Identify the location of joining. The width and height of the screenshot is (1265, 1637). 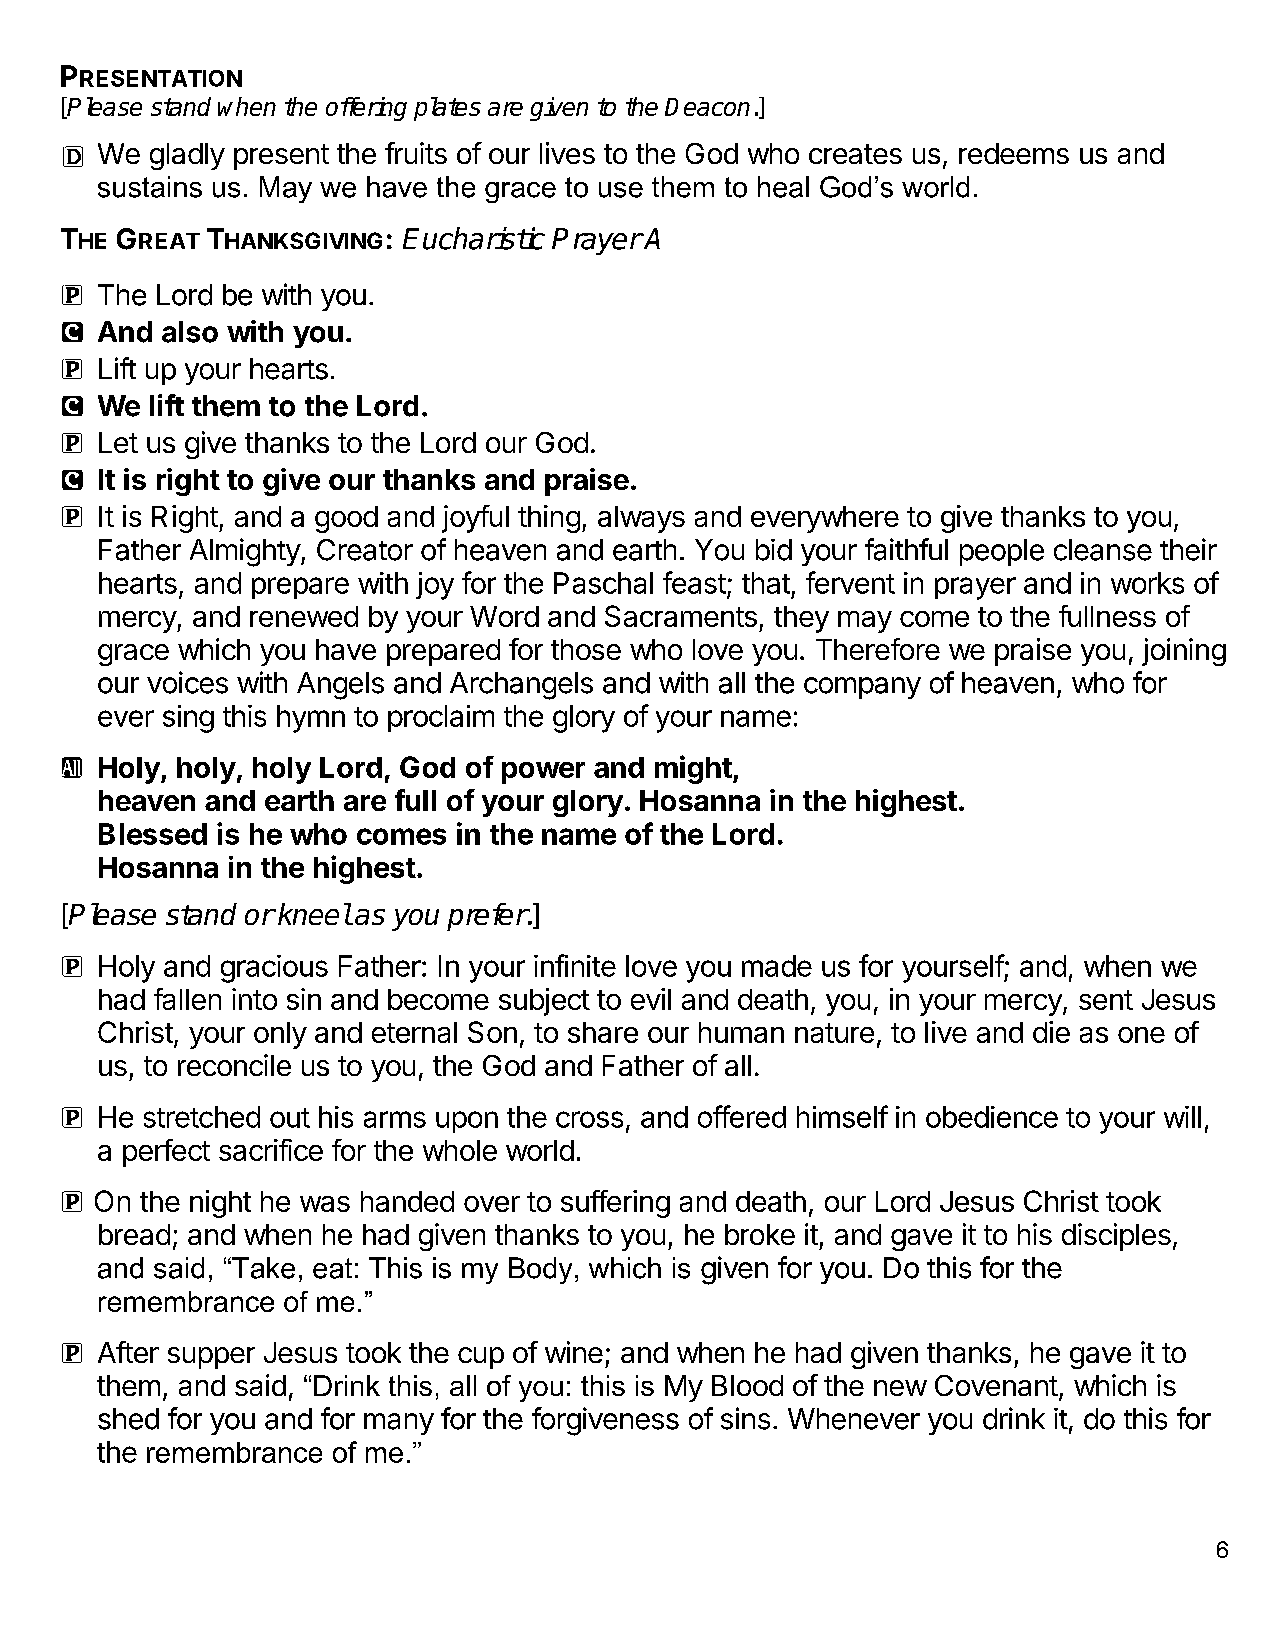
(1184, 652).
